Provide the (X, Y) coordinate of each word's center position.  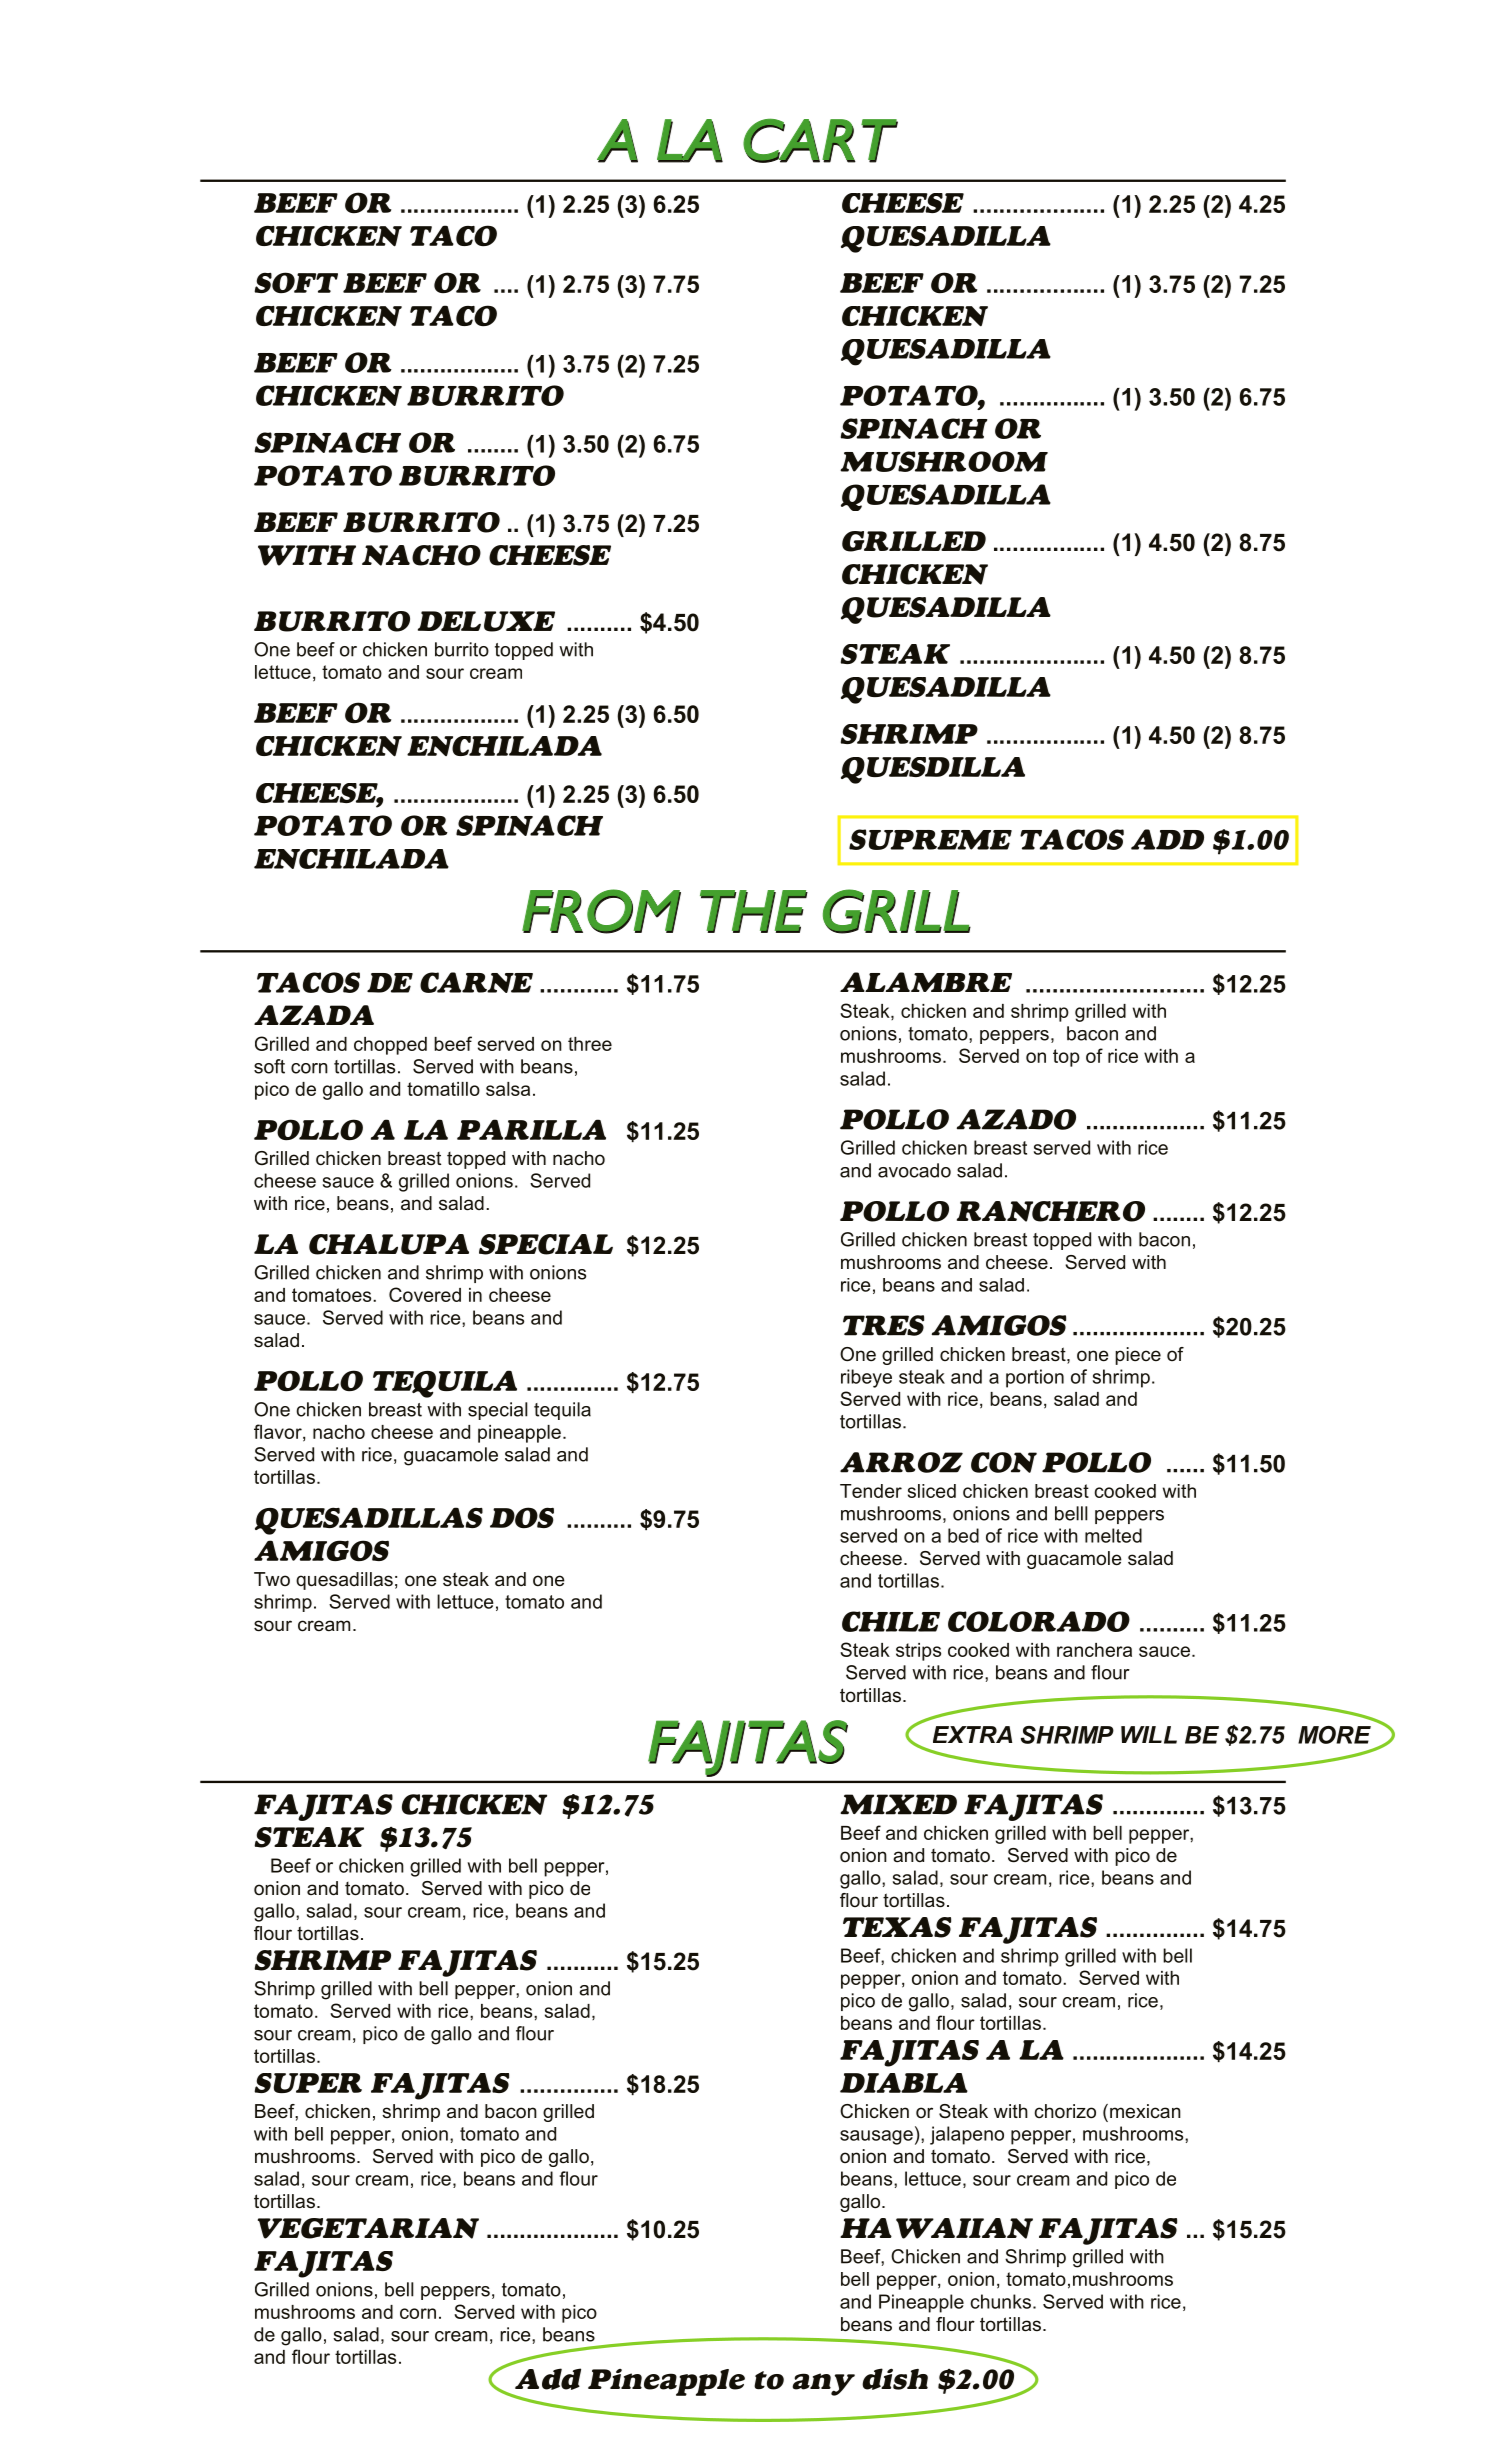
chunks (1000, 2301)
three (590, 1044)
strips (918, 1652)
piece (1138, 1356)
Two (272, 1579)
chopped (390, 1046)
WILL (1149, 1735)
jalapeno (967, 2135)
